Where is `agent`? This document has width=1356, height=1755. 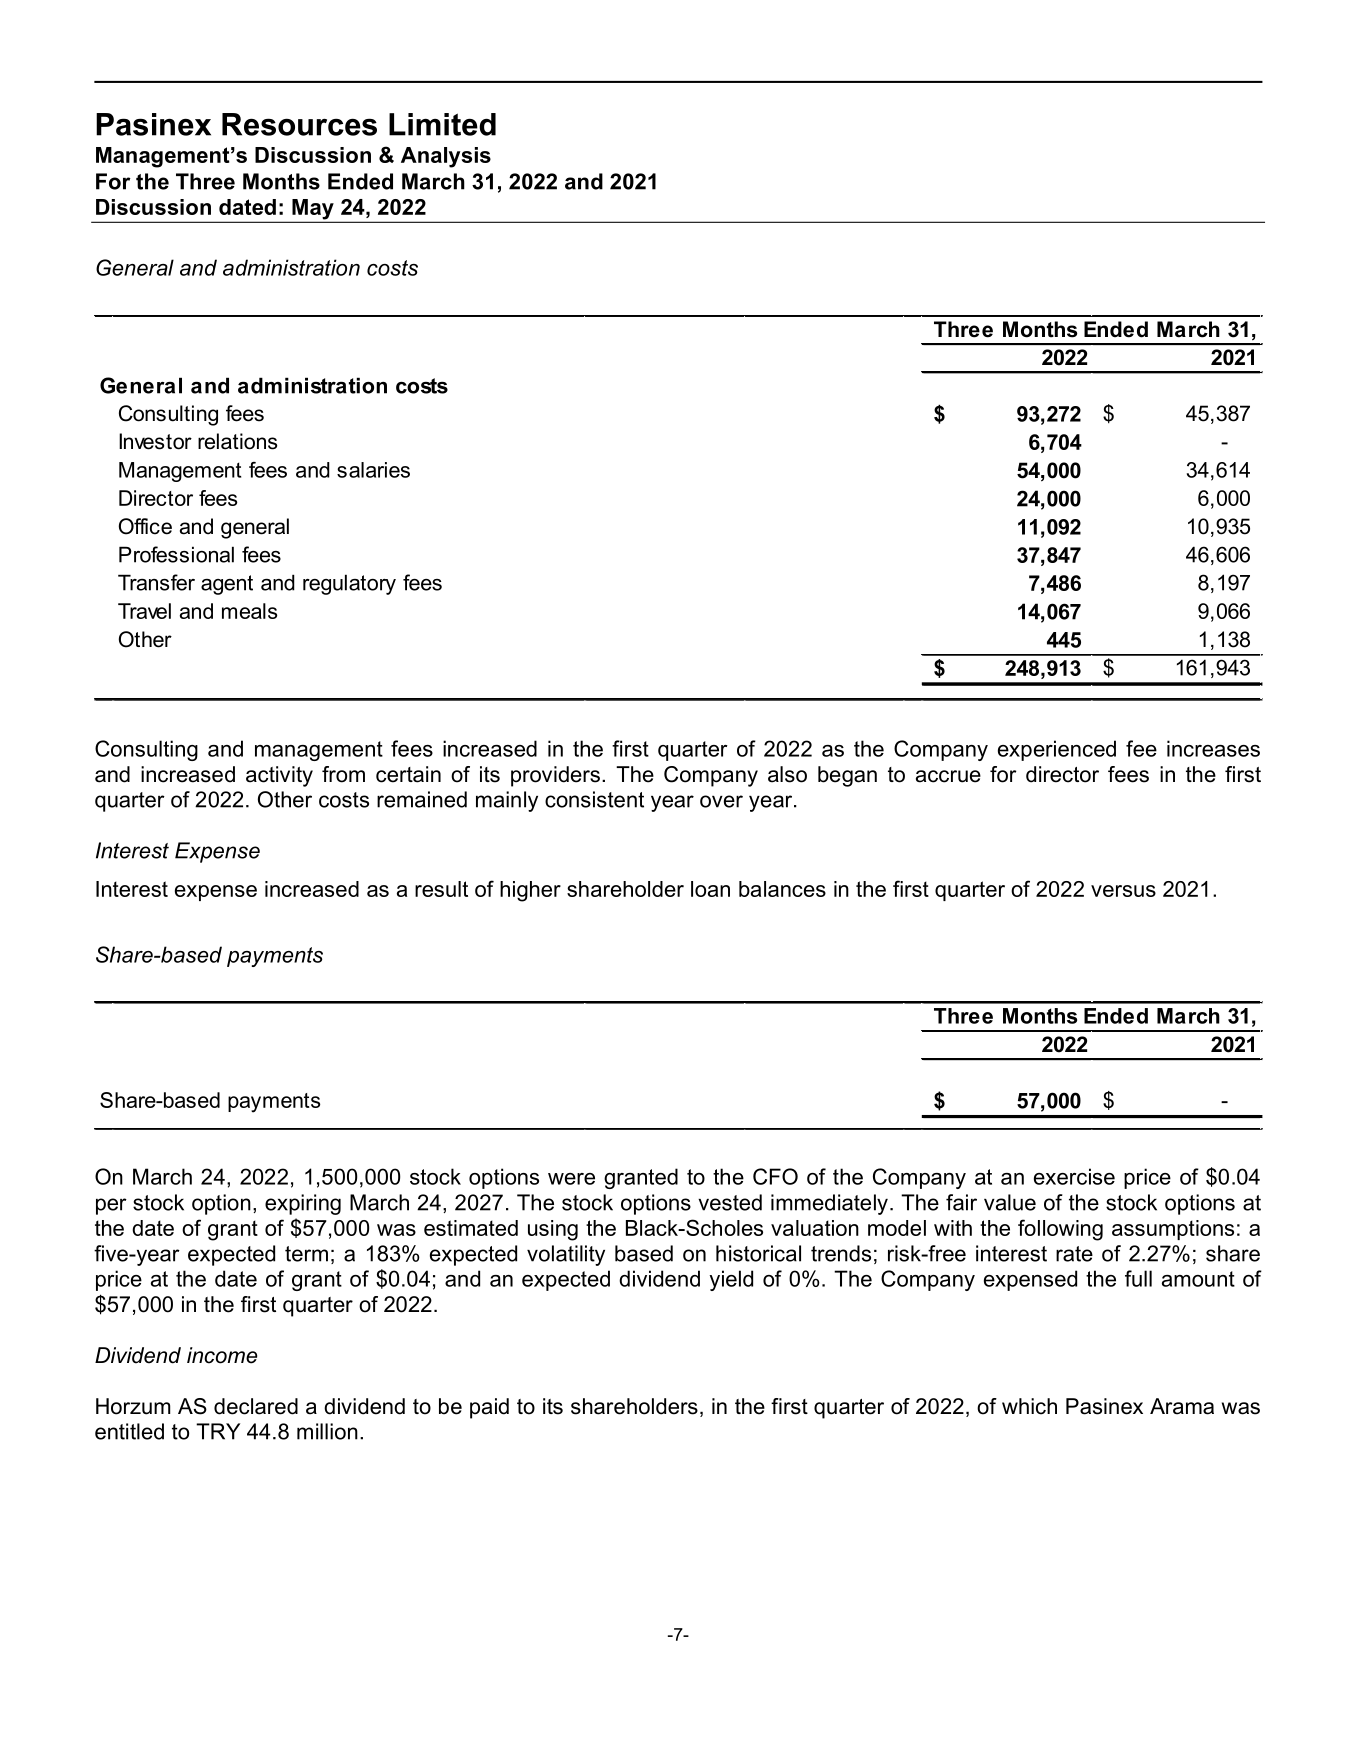 agent is located at coordinates (227, 585).
